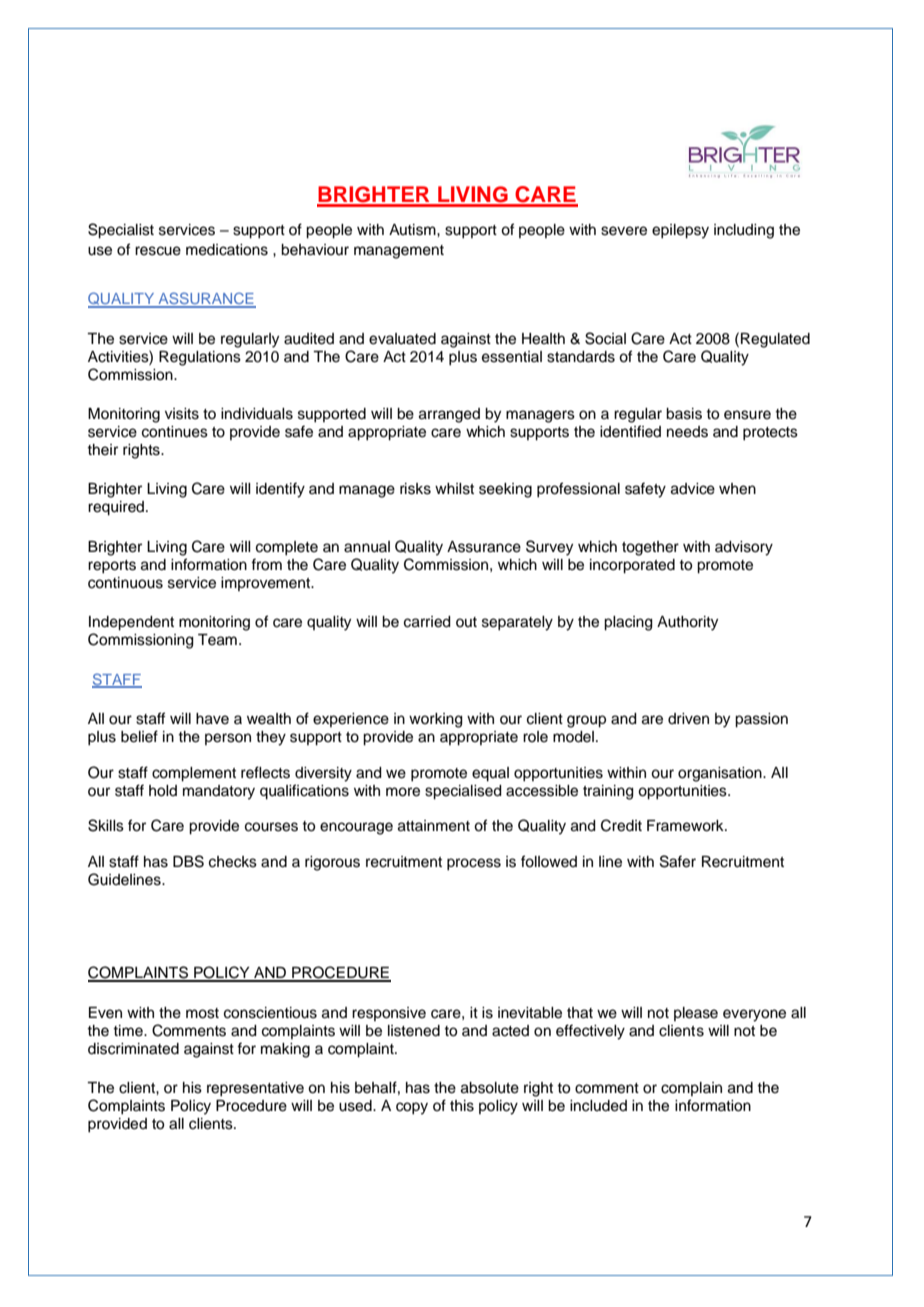  Describe the element at coordinates (133, 1049) in the screenshot. I see `discriminated` at that location.
